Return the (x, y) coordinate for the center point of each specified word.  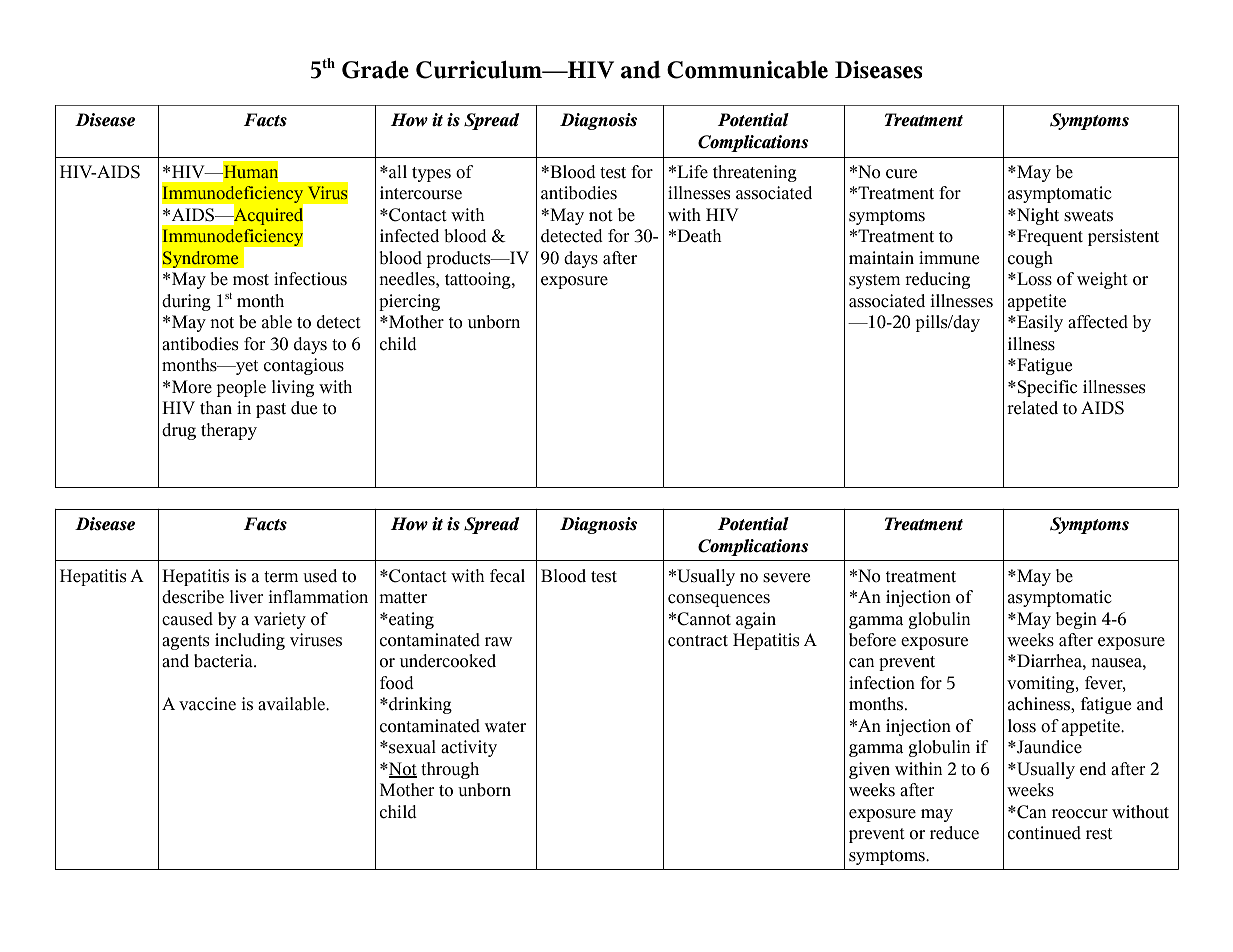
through (450, 770)
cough (1030, 259)
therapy (229, 431)
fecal (507, 576)
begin (1076, 620)
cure (901, 174)
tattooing (479, 280)
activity (469, 748)
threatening (755, 173)
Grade (375, 69)
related (1032, 408)
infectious (310, 279)
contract (698, 641)
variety (280, 620)
